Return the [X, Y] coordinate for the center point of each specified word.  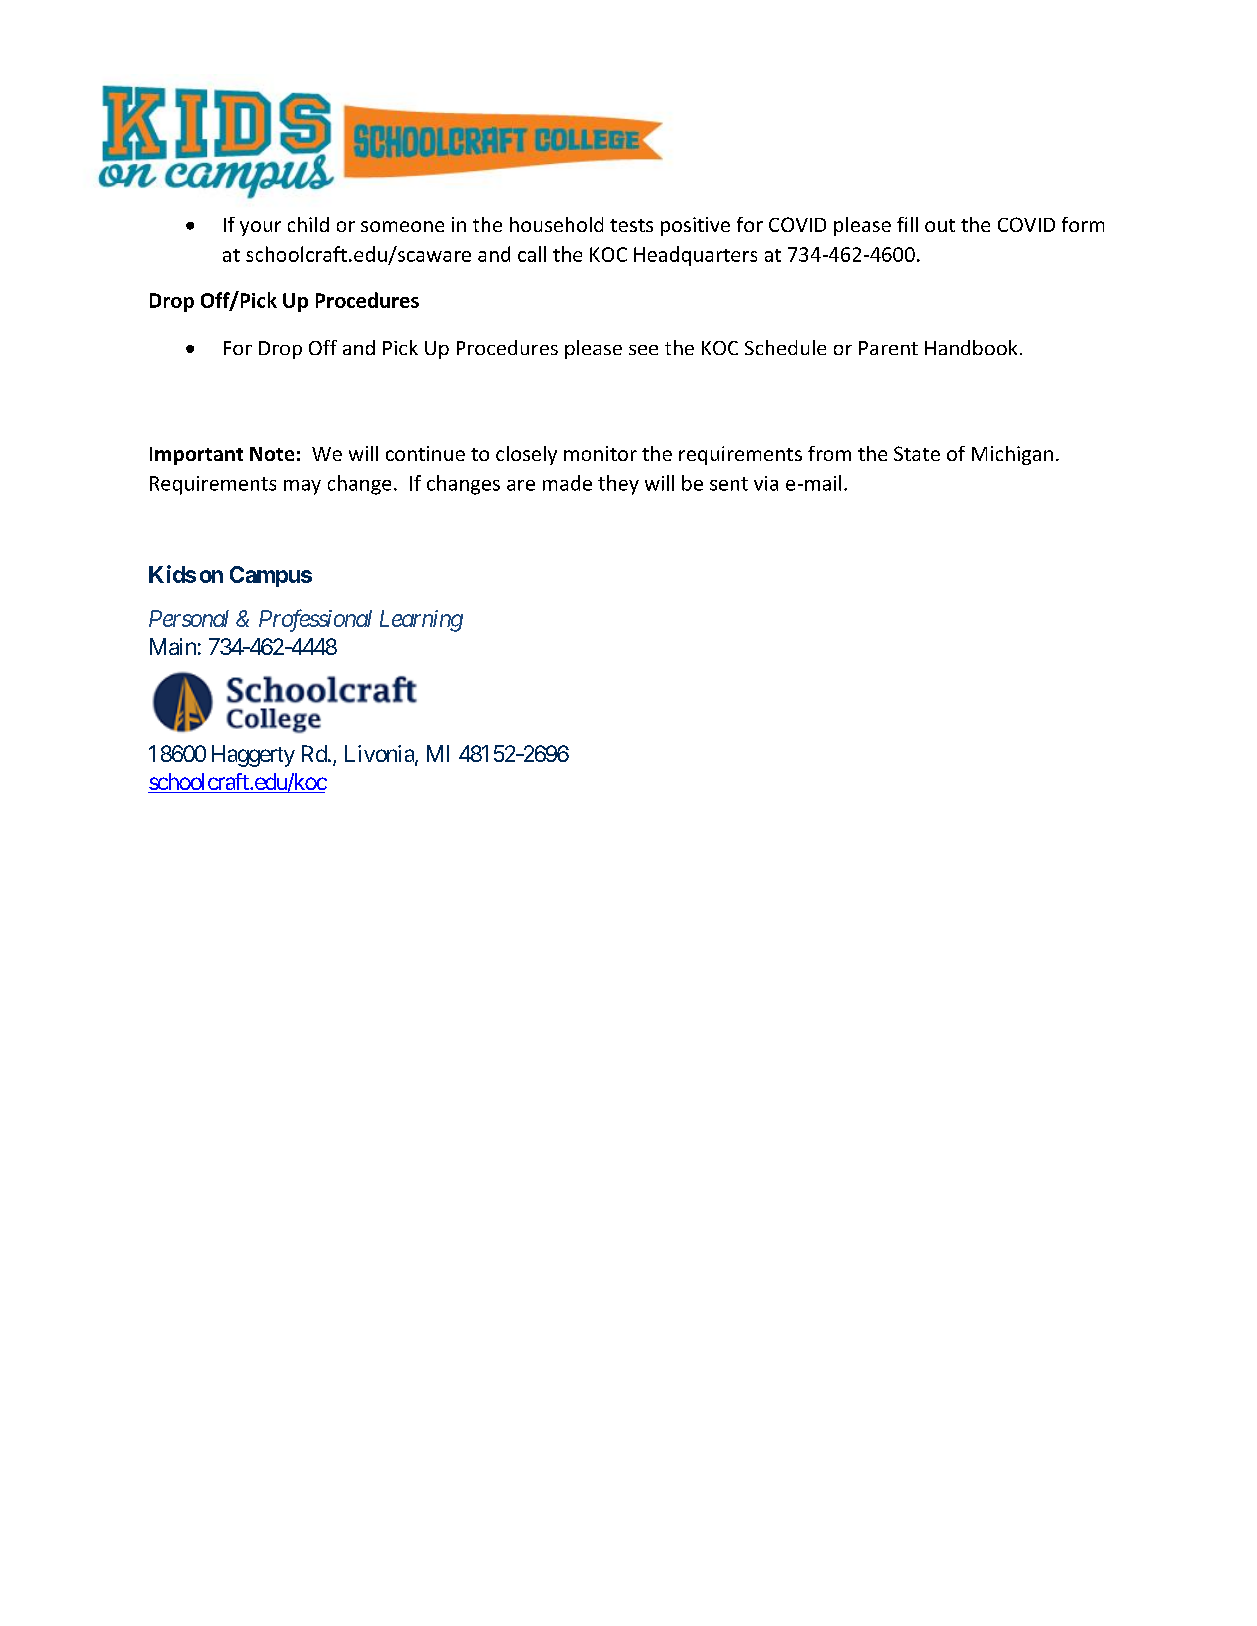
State [917, 453]
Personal [189, 618]
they [618, 485]
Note [272, 454]
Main [173, 646]
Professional [315, 620]
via [766, 483]
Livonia [380, 755]
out [940, 225]
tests [631, 225]
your [260, 228]
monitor [600, 453]
